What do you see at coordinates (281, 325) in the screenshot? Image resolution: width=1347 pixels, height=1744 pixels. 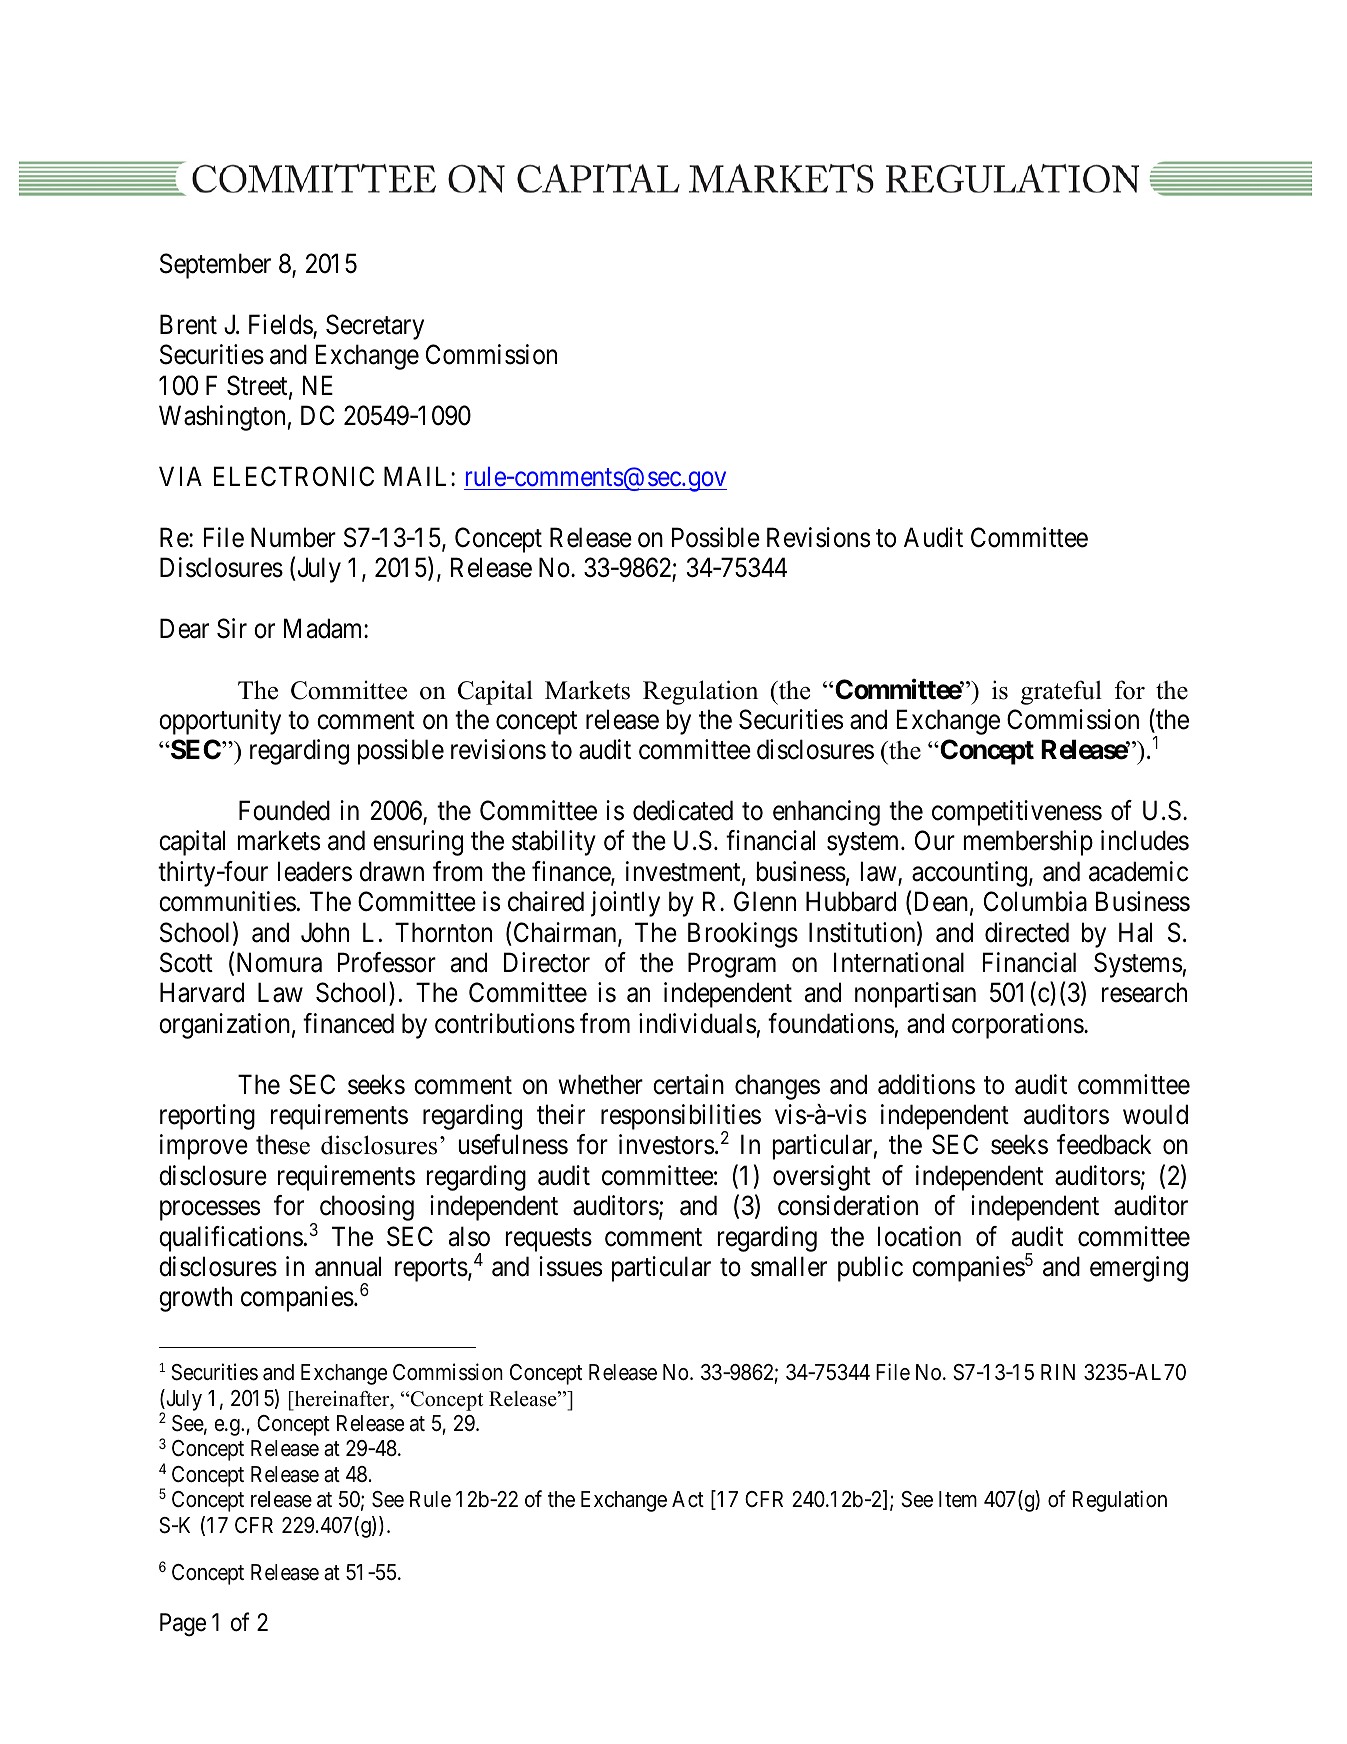 I see `Fields` at bounding box center [281, 325].
